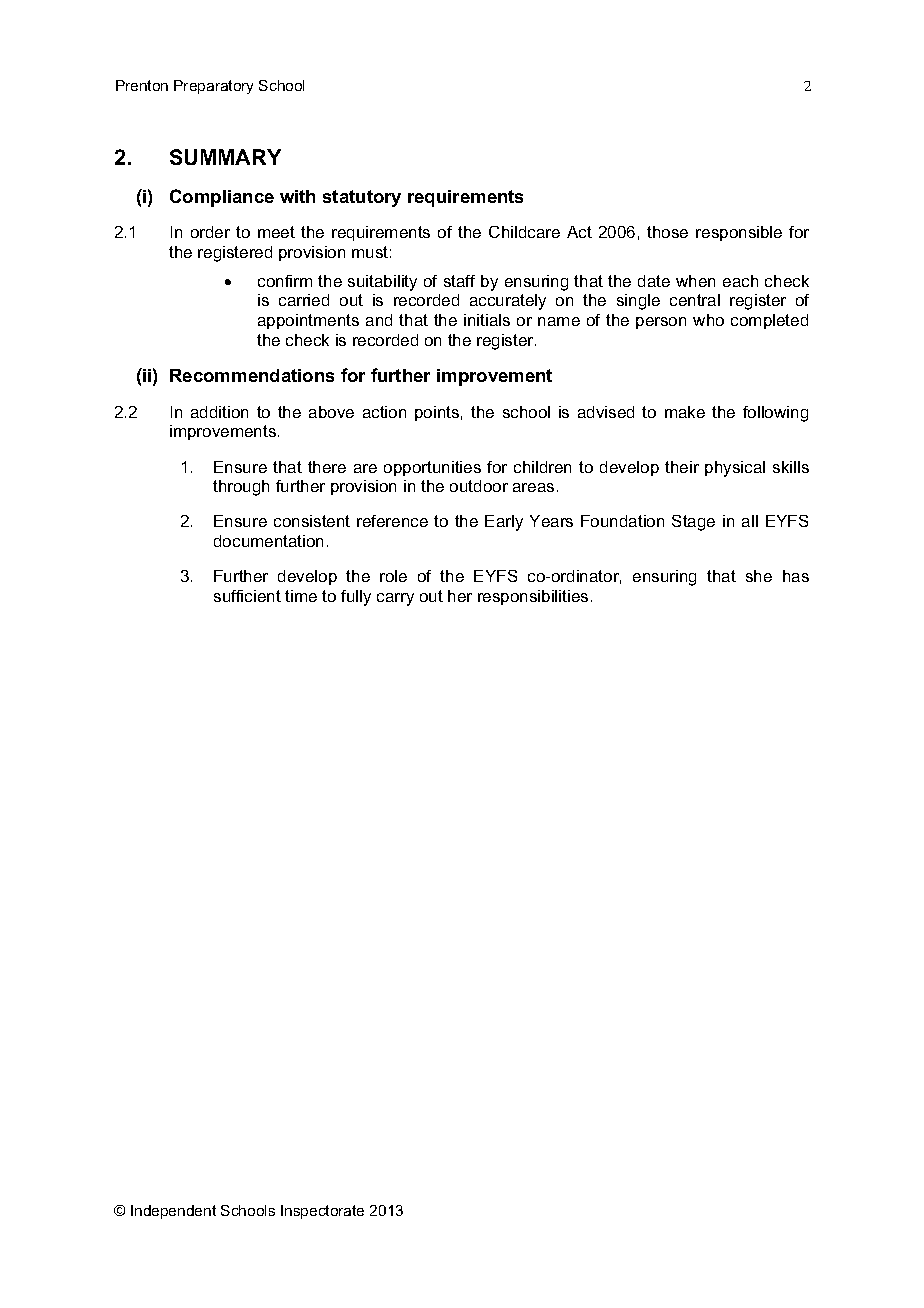  I want to click on outdoor, so click(479, 486).
